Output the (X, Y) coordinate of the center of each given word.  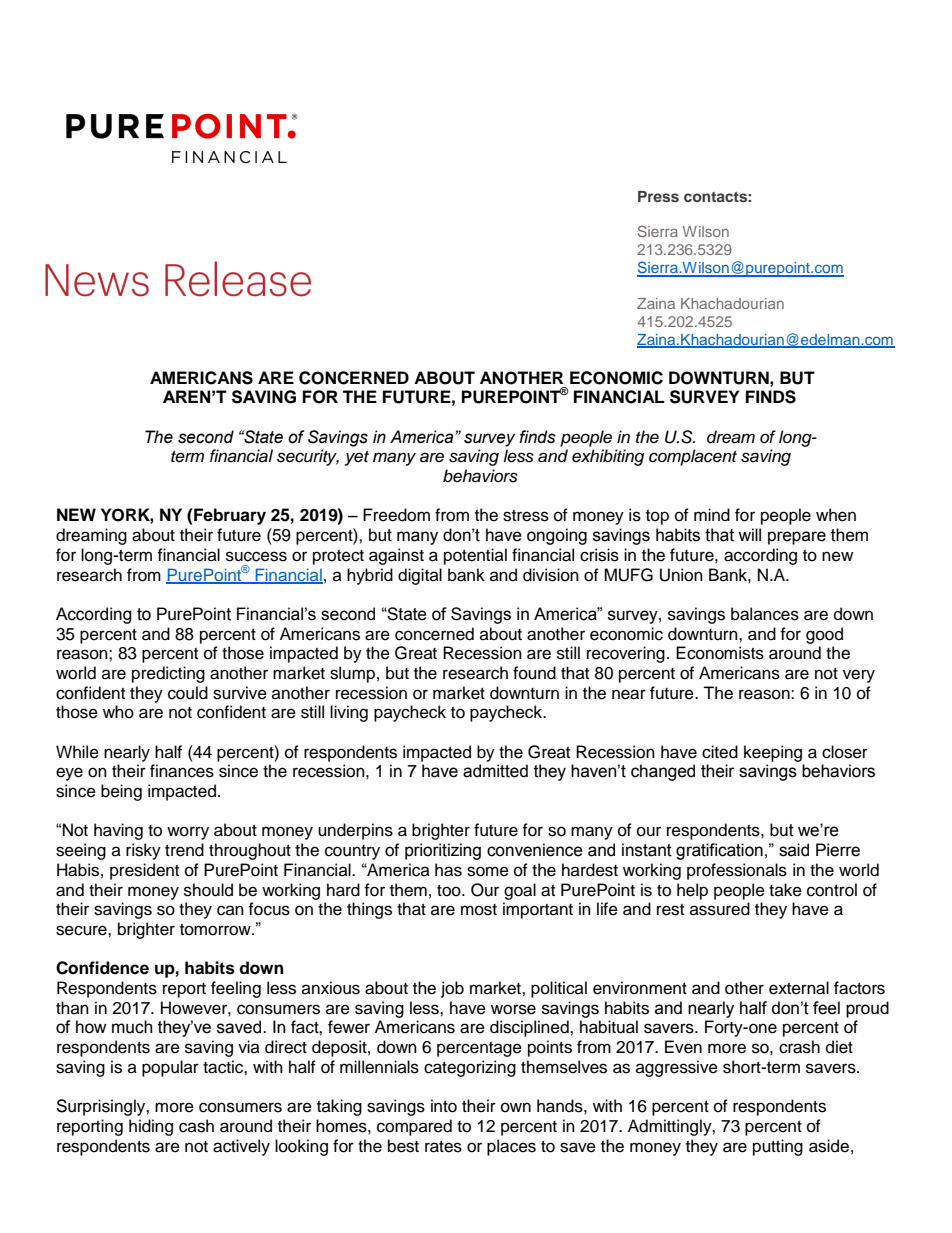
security (308, 457)
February (229, 516)
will (749, 534)
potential (475, 556)
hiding (151, 1127)
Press (658, 196)
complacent (693, 457)
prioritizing (443, 851)
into (444, 1106)
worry (188, 833)
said (794, 850)
